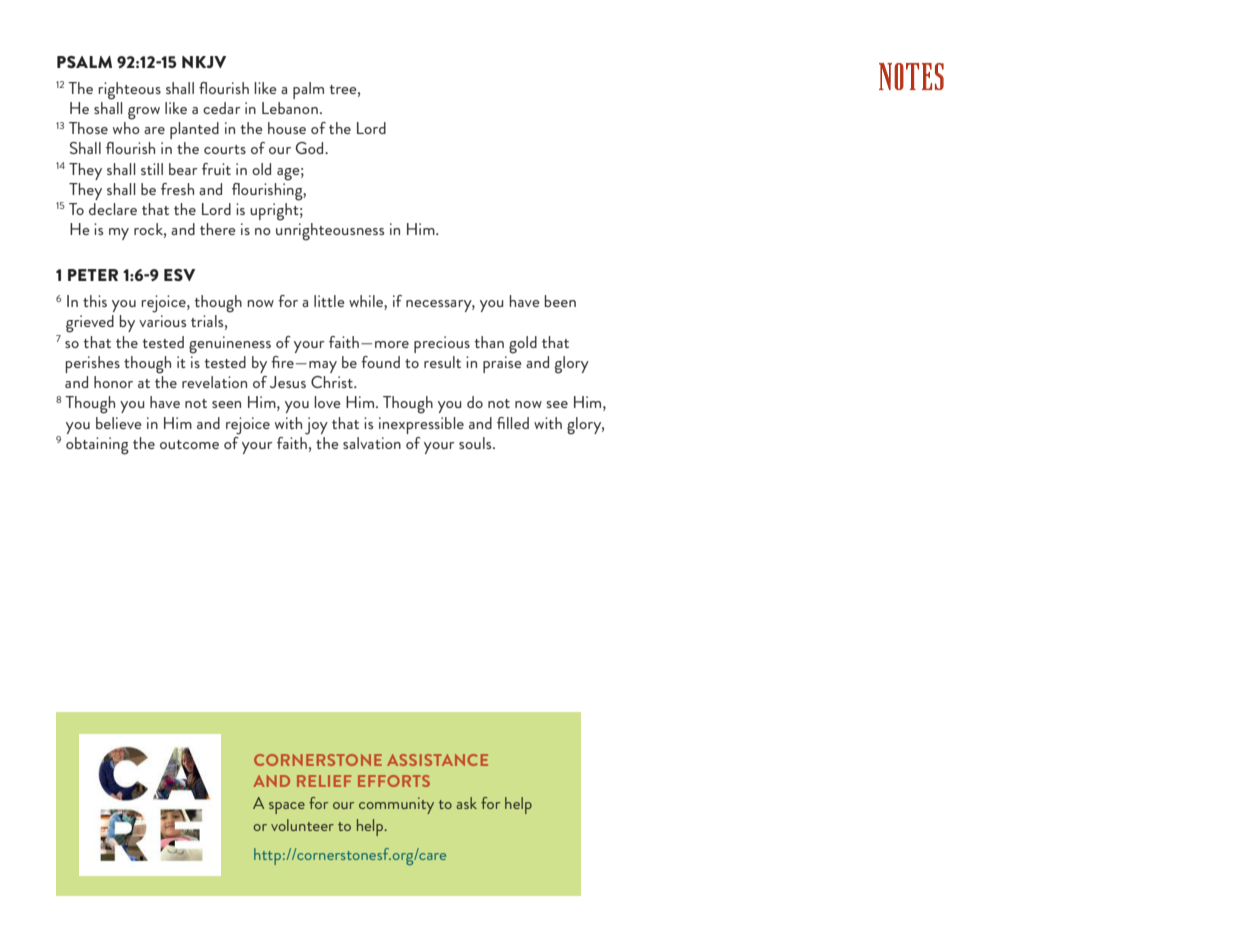  What do you see at coordinates (560, 301) in the screenshot?
I see `been` at bounding box center [560, 301].
